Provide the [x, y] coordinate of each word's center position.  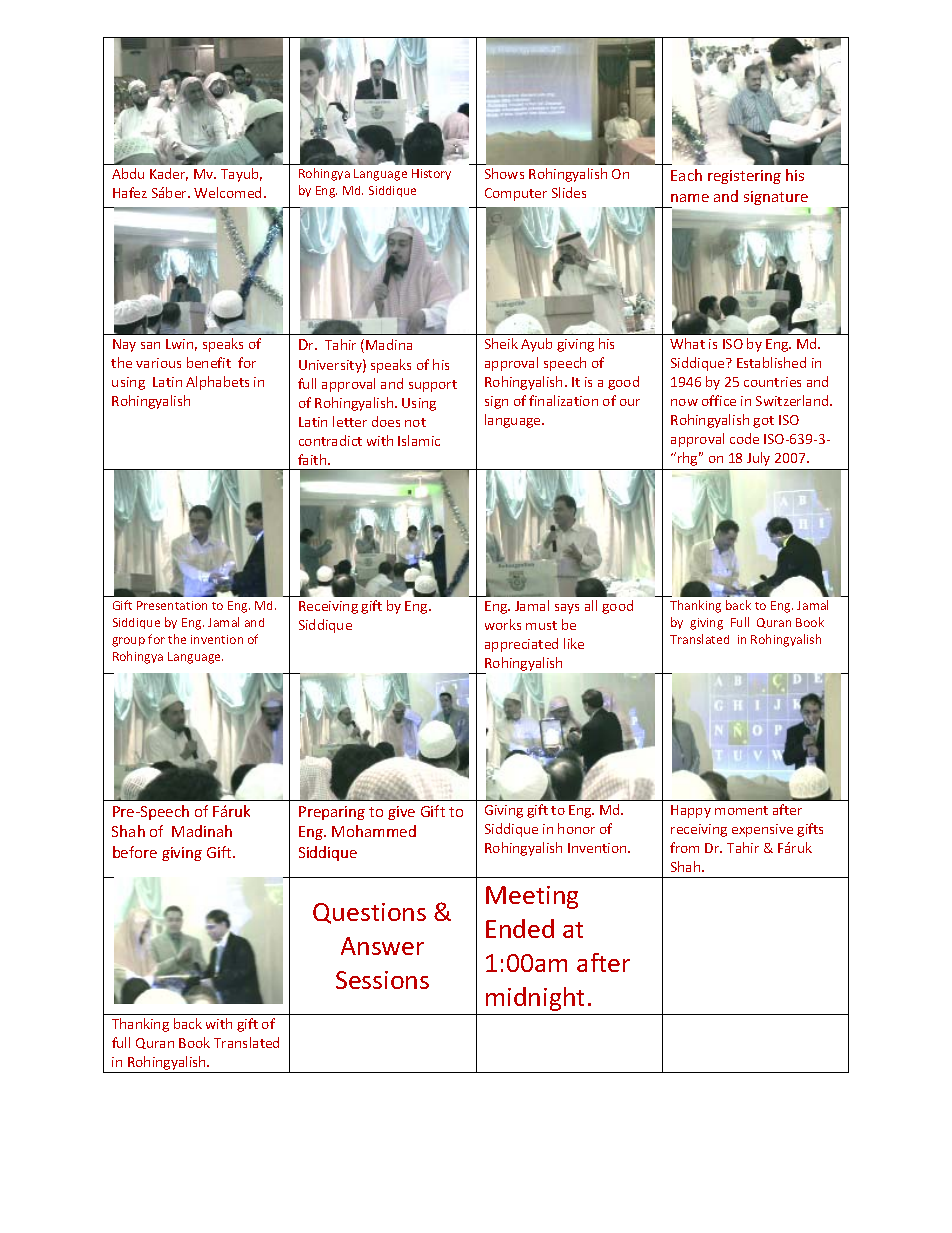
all [591, 605]
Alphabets [217, 383]
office [719, 400]
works [503, 624]
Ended [520, 928]
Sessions [382, 980]
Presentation [172, 605]
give [401, 813]
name [690, 198]
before [135, 852]
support [433, 386]
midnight [535, 999]
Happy [691, 811]
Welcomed [227, 192]
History [431, 174]
